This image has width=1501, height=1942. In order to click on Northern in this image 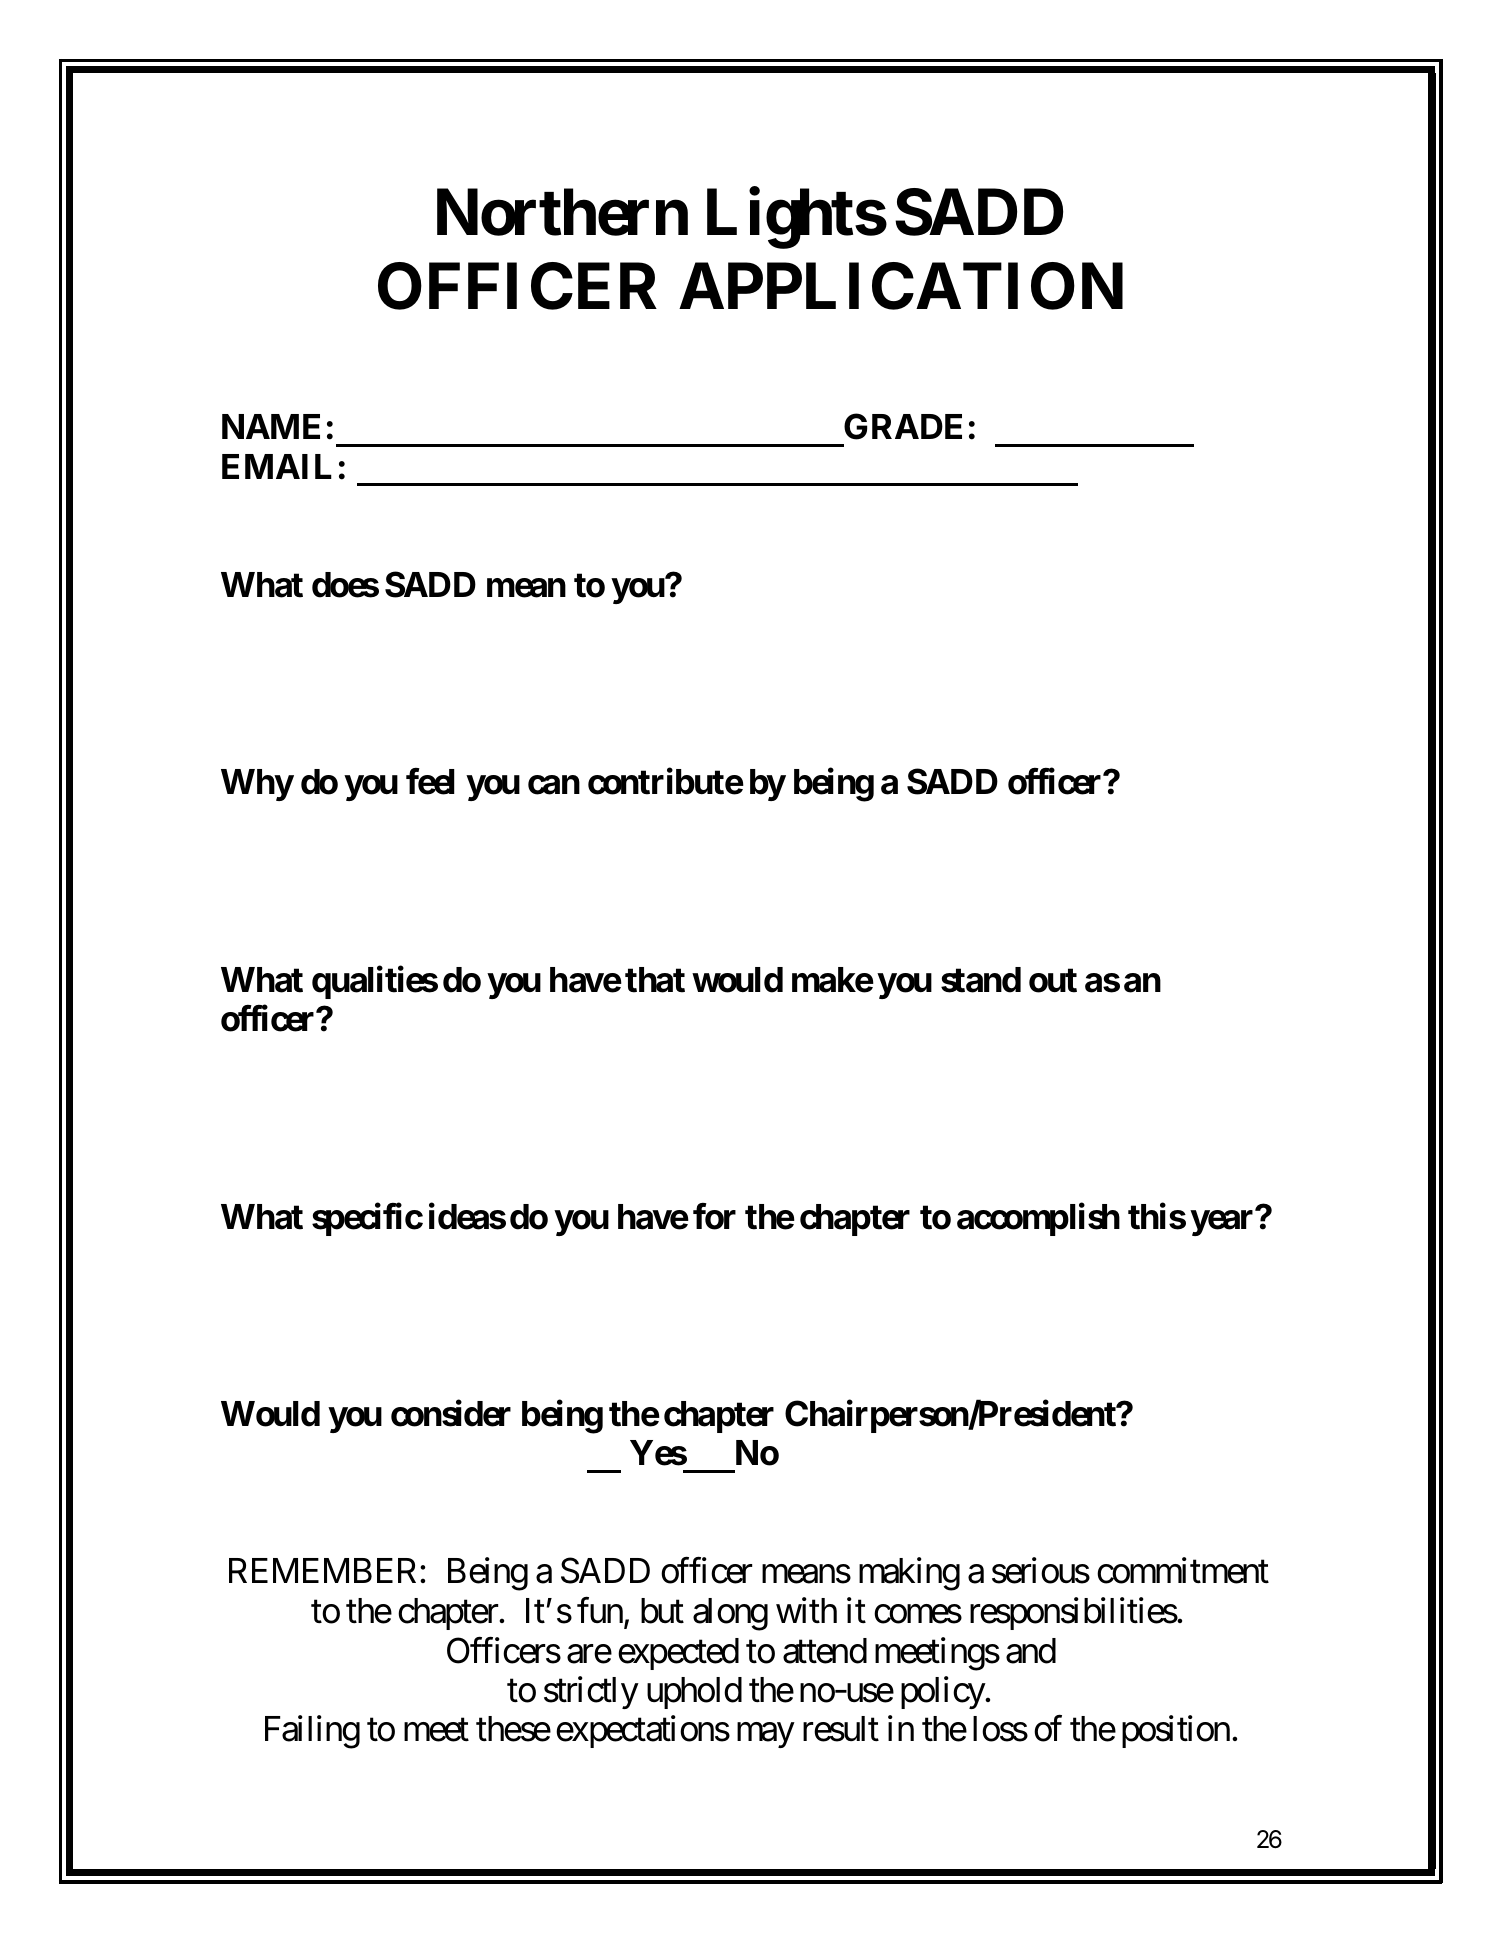, I will do `click(562, 213)`.
